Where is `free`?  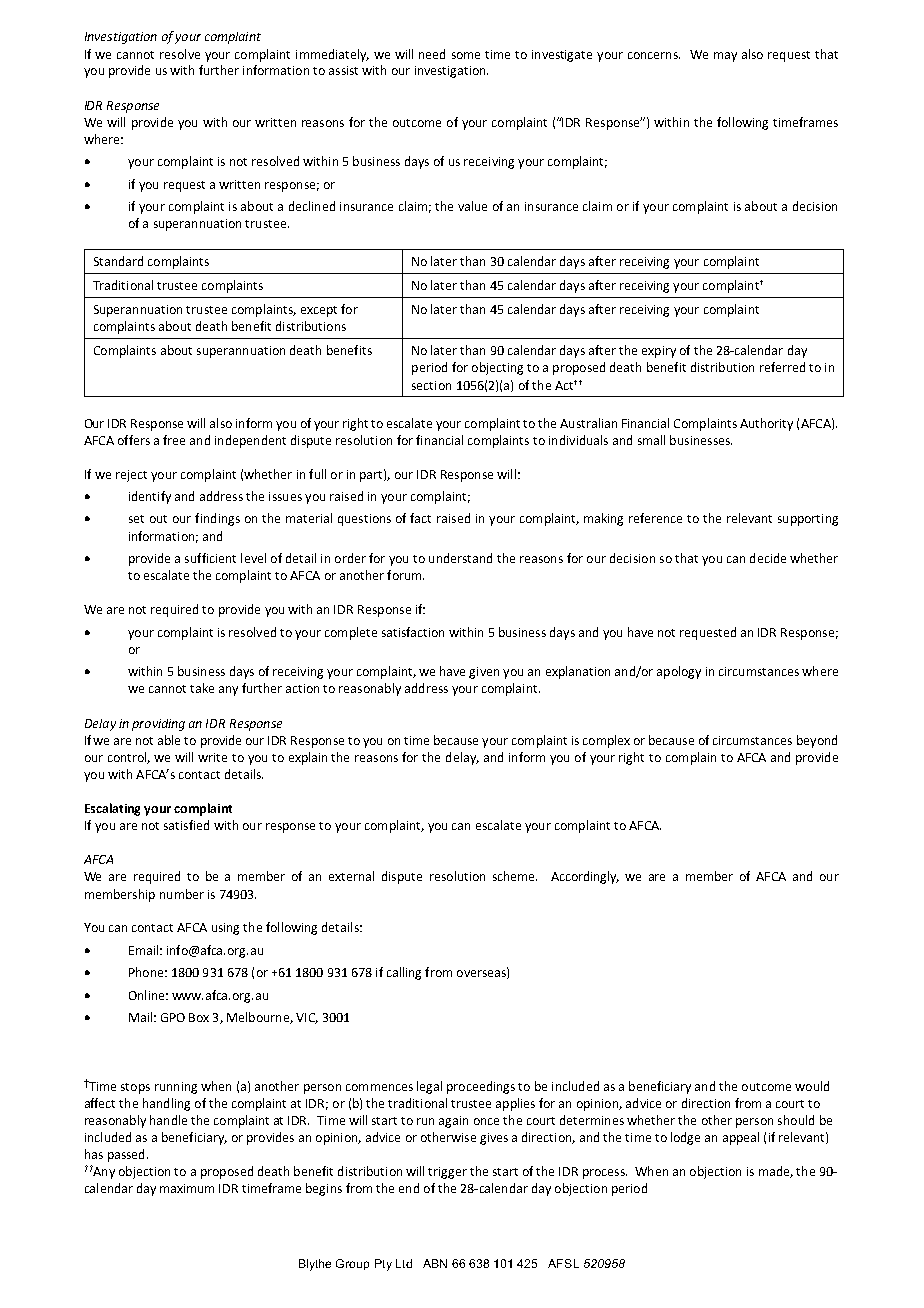 free is located at coordinates (174, 440).
